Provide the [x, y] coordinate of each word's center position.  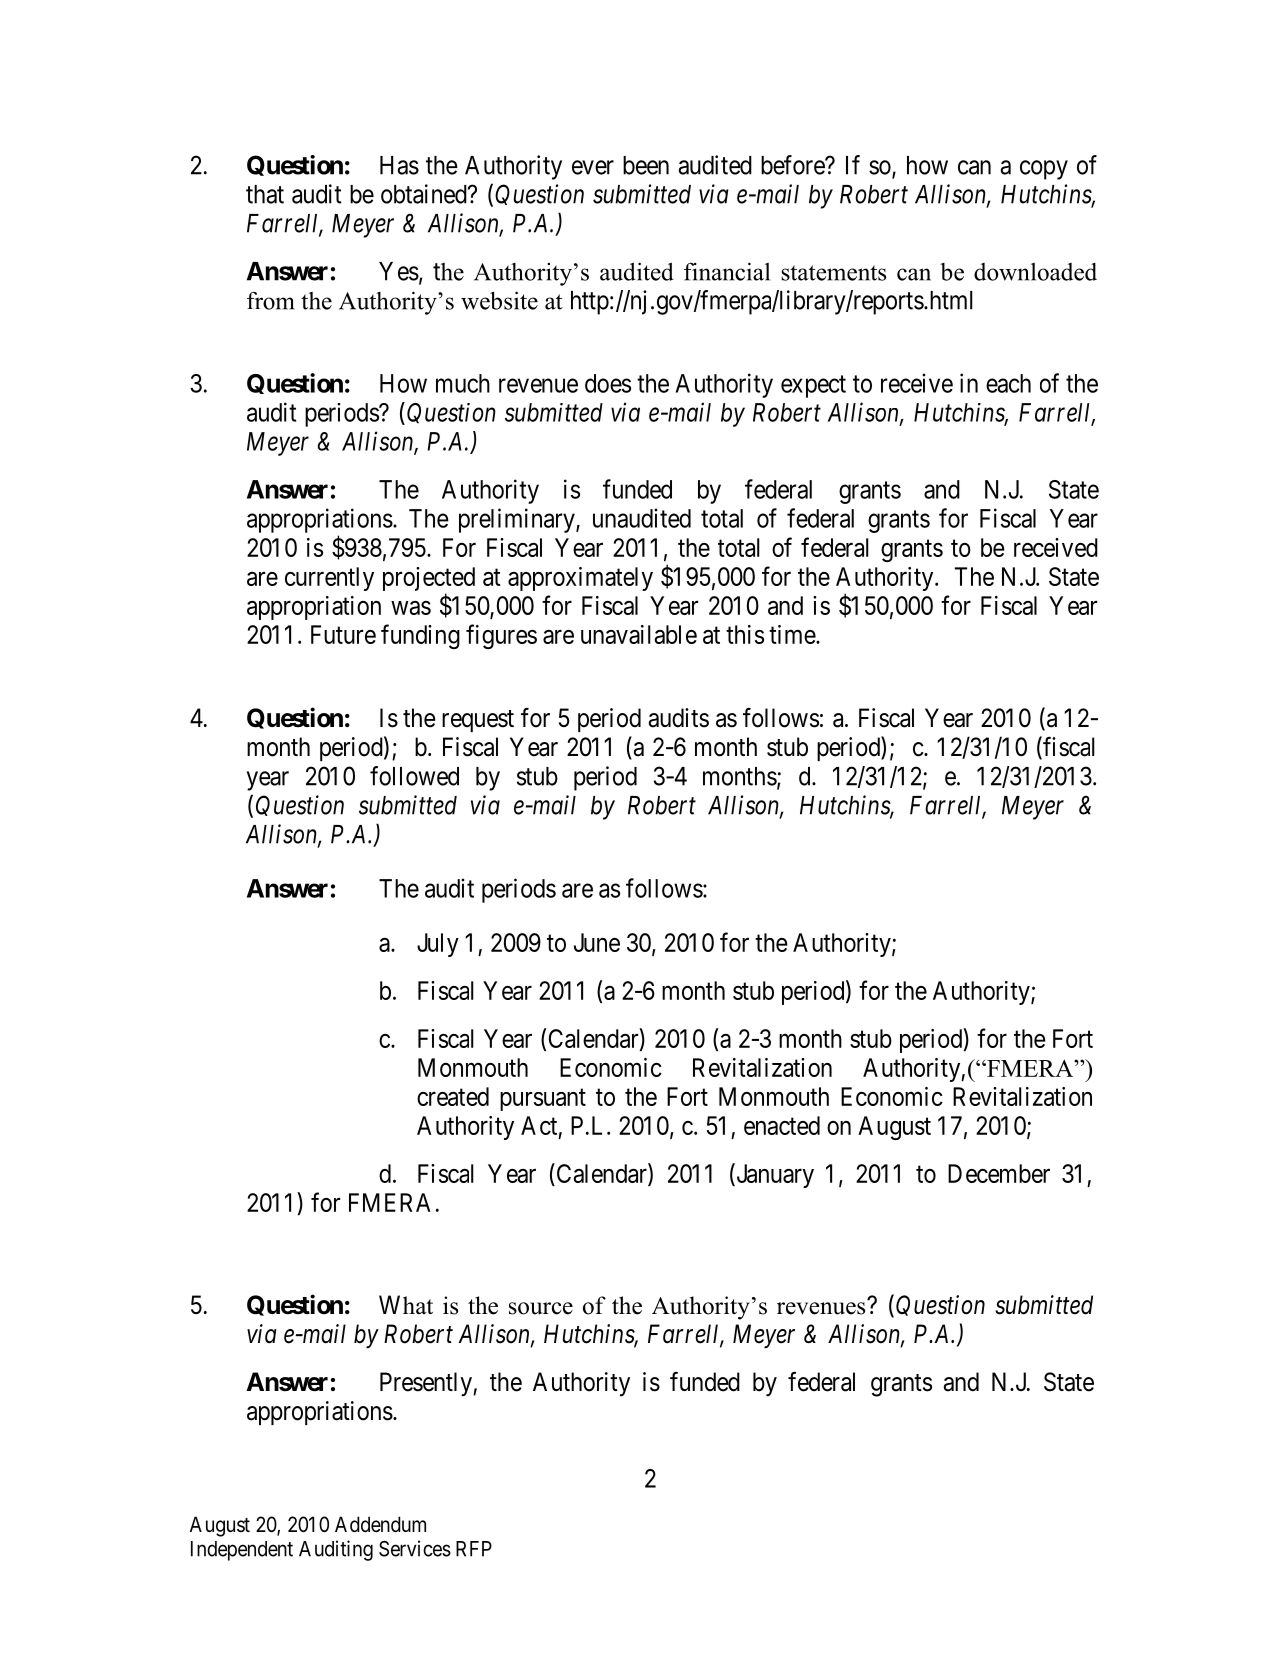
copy [1044, 170]
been [646, 165]
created [453, 1096]
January [774, 1176]
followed [414, 776]
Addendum [380, 1524]
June [597, 942]
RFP [474, 1549]
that [265, 194]
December [999, 1173]
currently [329, 579]
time [793, 634]
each [1008, 383]
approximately [580, 579]
